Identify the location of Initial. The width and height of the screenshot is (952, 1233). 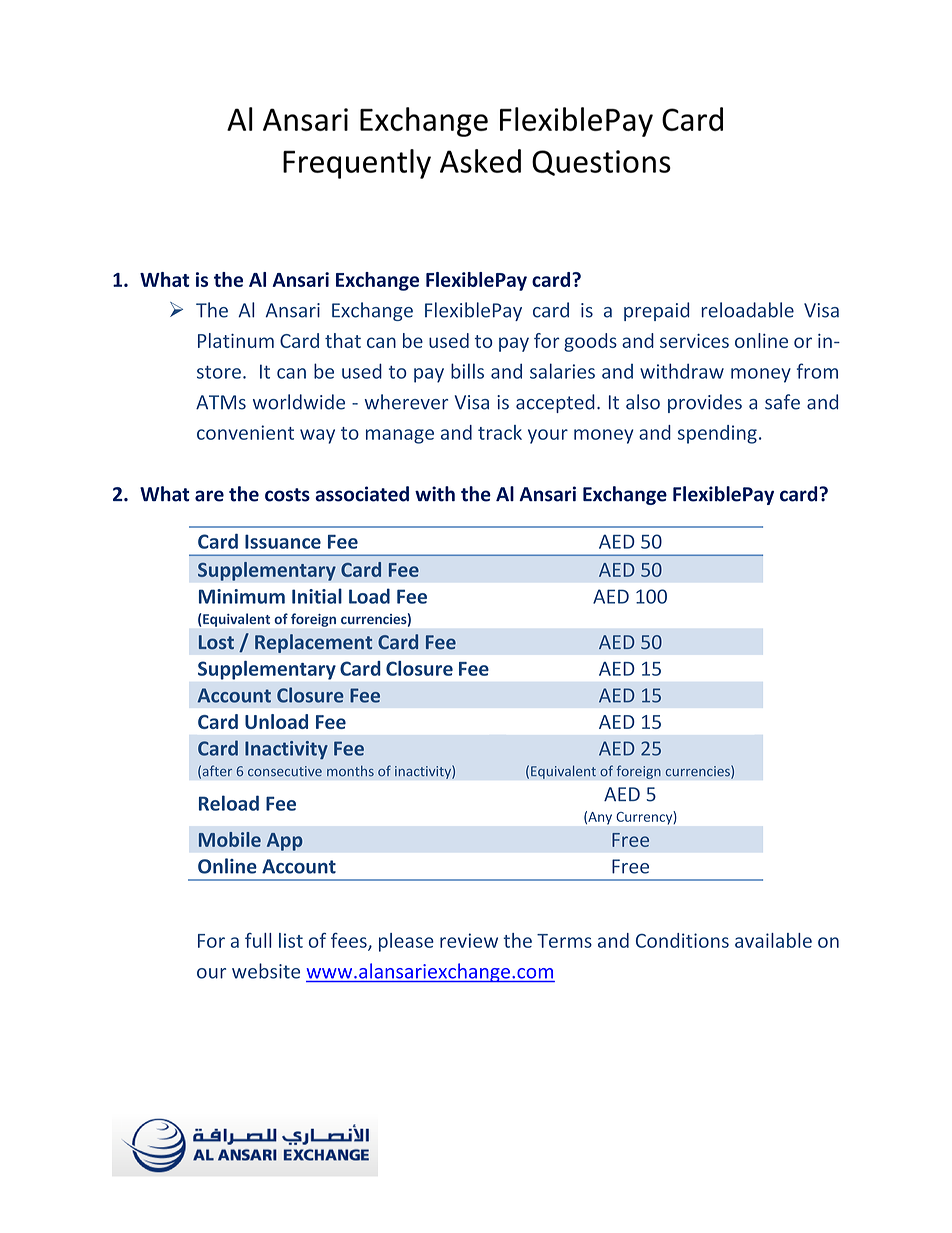
(317, 596).
